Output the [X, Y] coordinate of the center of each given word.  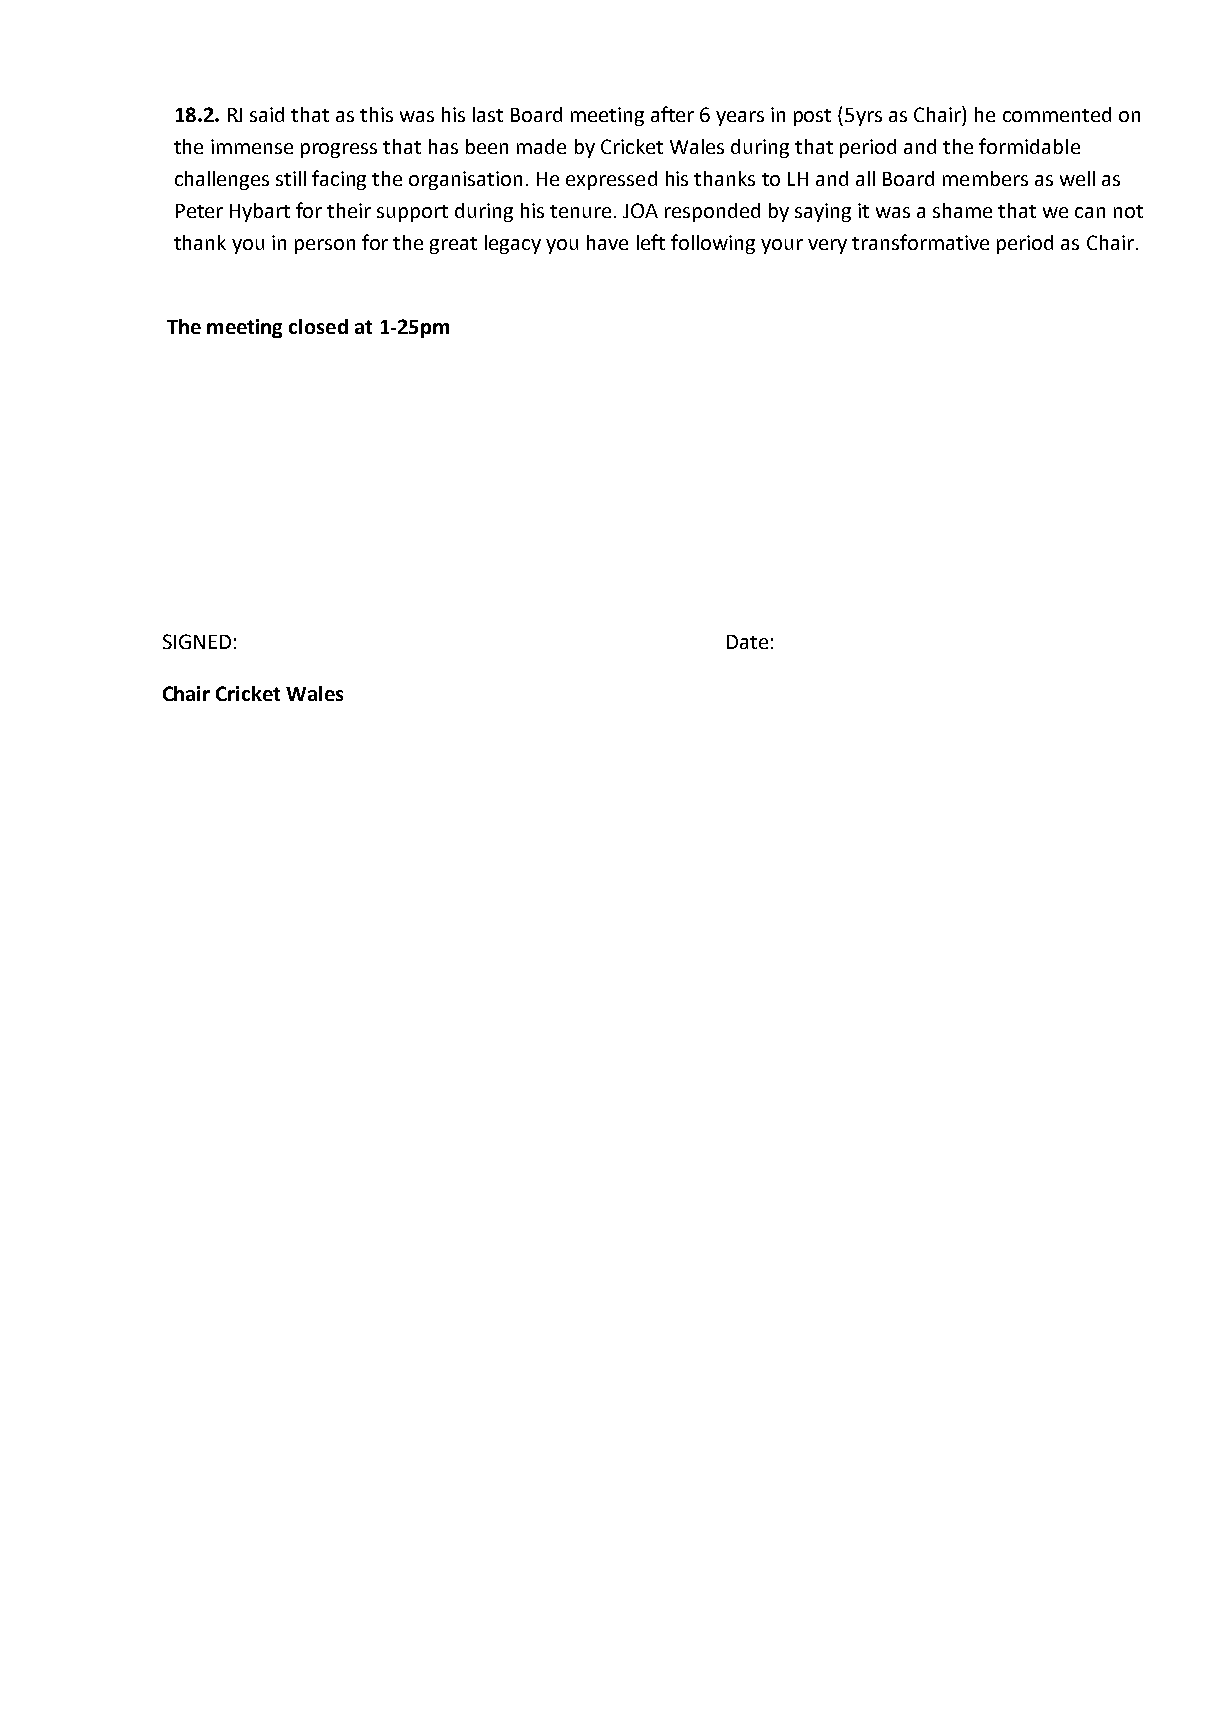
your [782, 246]
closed [318, 326]
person [325, 246]
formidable [1029, 146]
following [713, 244]
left [651, 242]
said [267, 114]
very [827, 246]
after [672, 114]
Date [747, 642]
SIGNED [197, 641]
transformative [920, 242]
